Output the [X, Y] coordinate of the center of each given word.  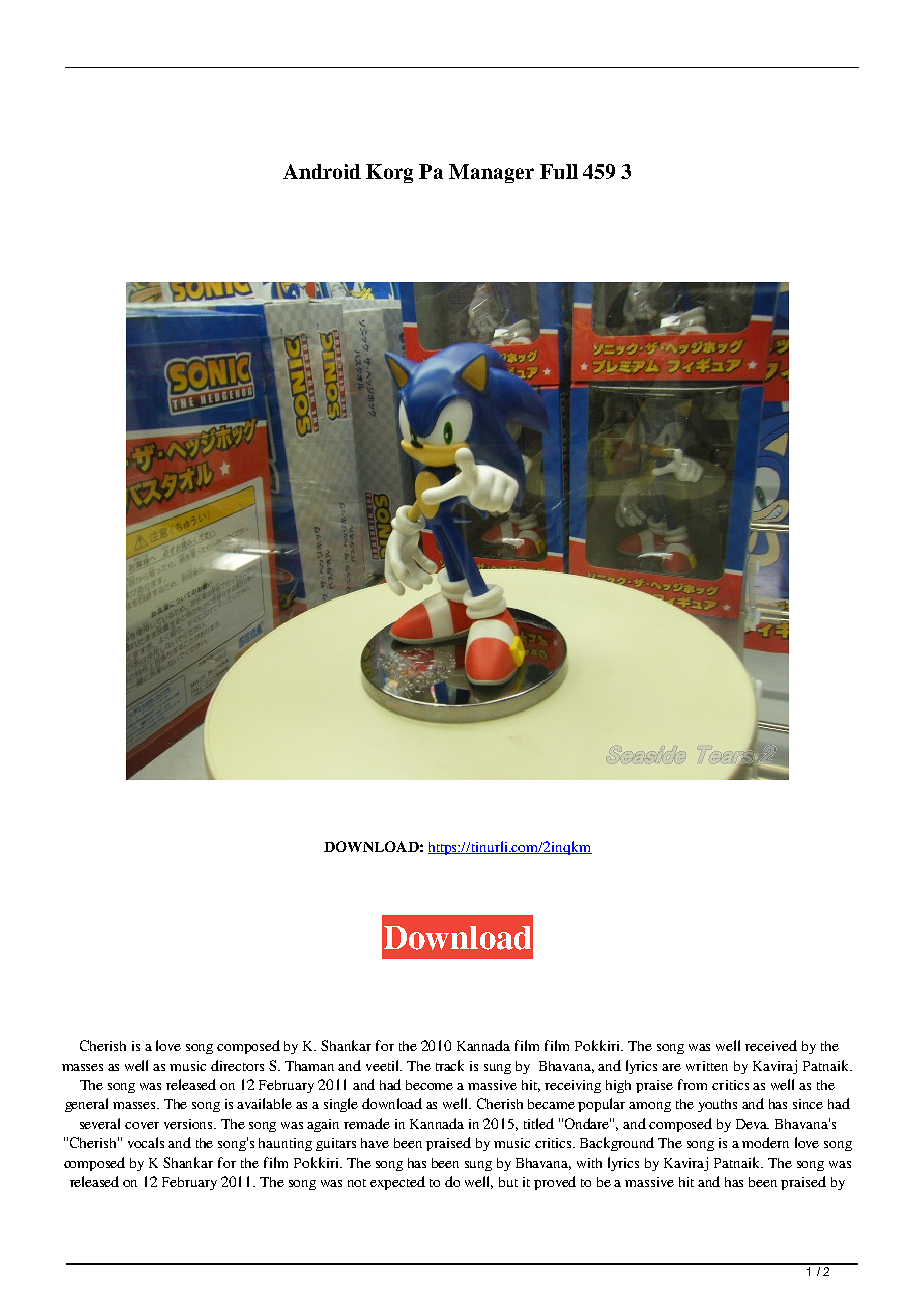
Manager [491, 173]
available [264, 1103]
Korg [389, 173]
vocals [146, 1142]
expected [397, 1183]
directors [237, 1065]
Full [559, 171]
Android [322, 171]
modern [765, 1142]
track [450, 1065]
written [707, 1066]
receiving [573, 1086]
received [771, 1045]
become [429, 1085]
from [692, 1084]
